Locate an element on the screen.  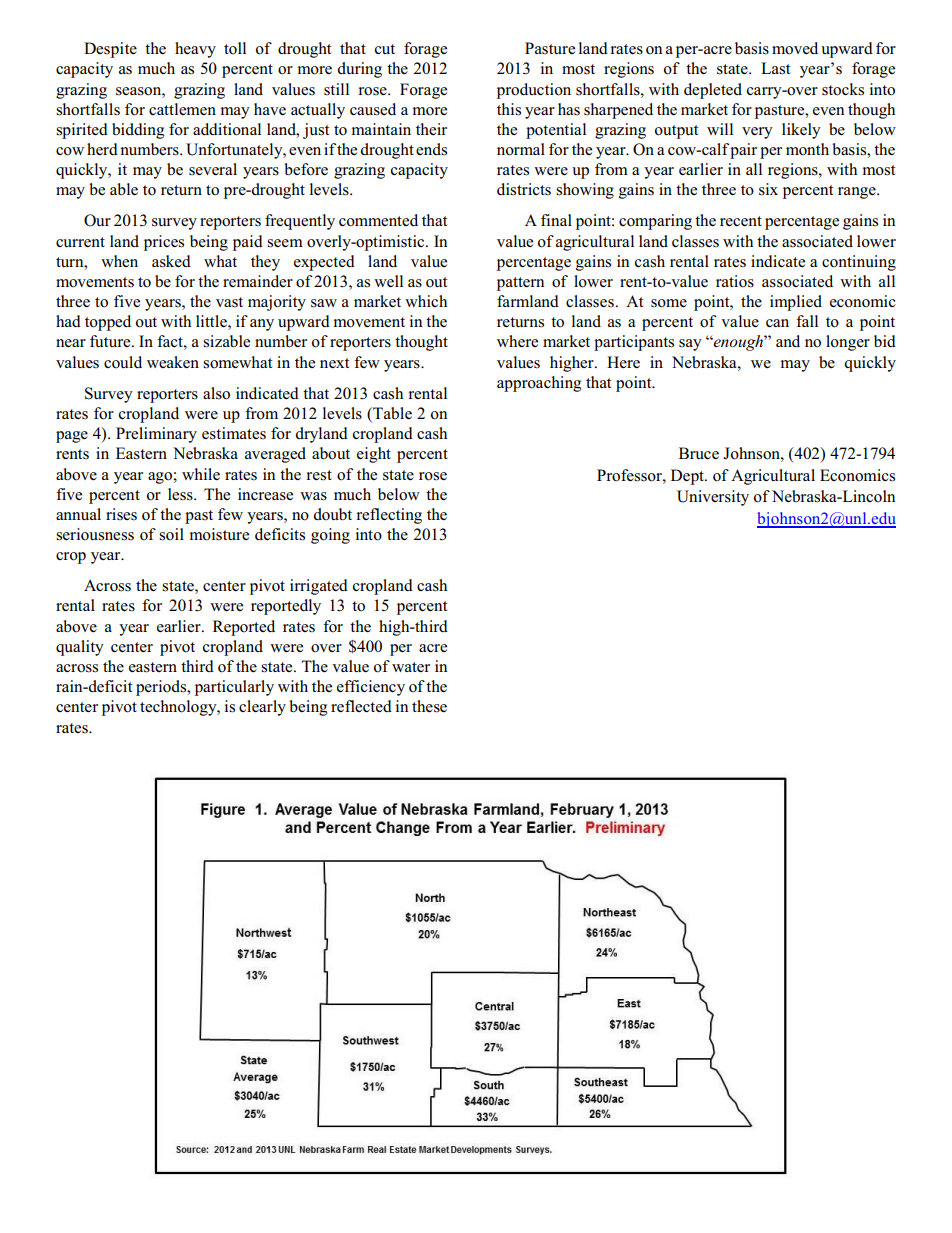
water is located at coordinates (411, 667).
